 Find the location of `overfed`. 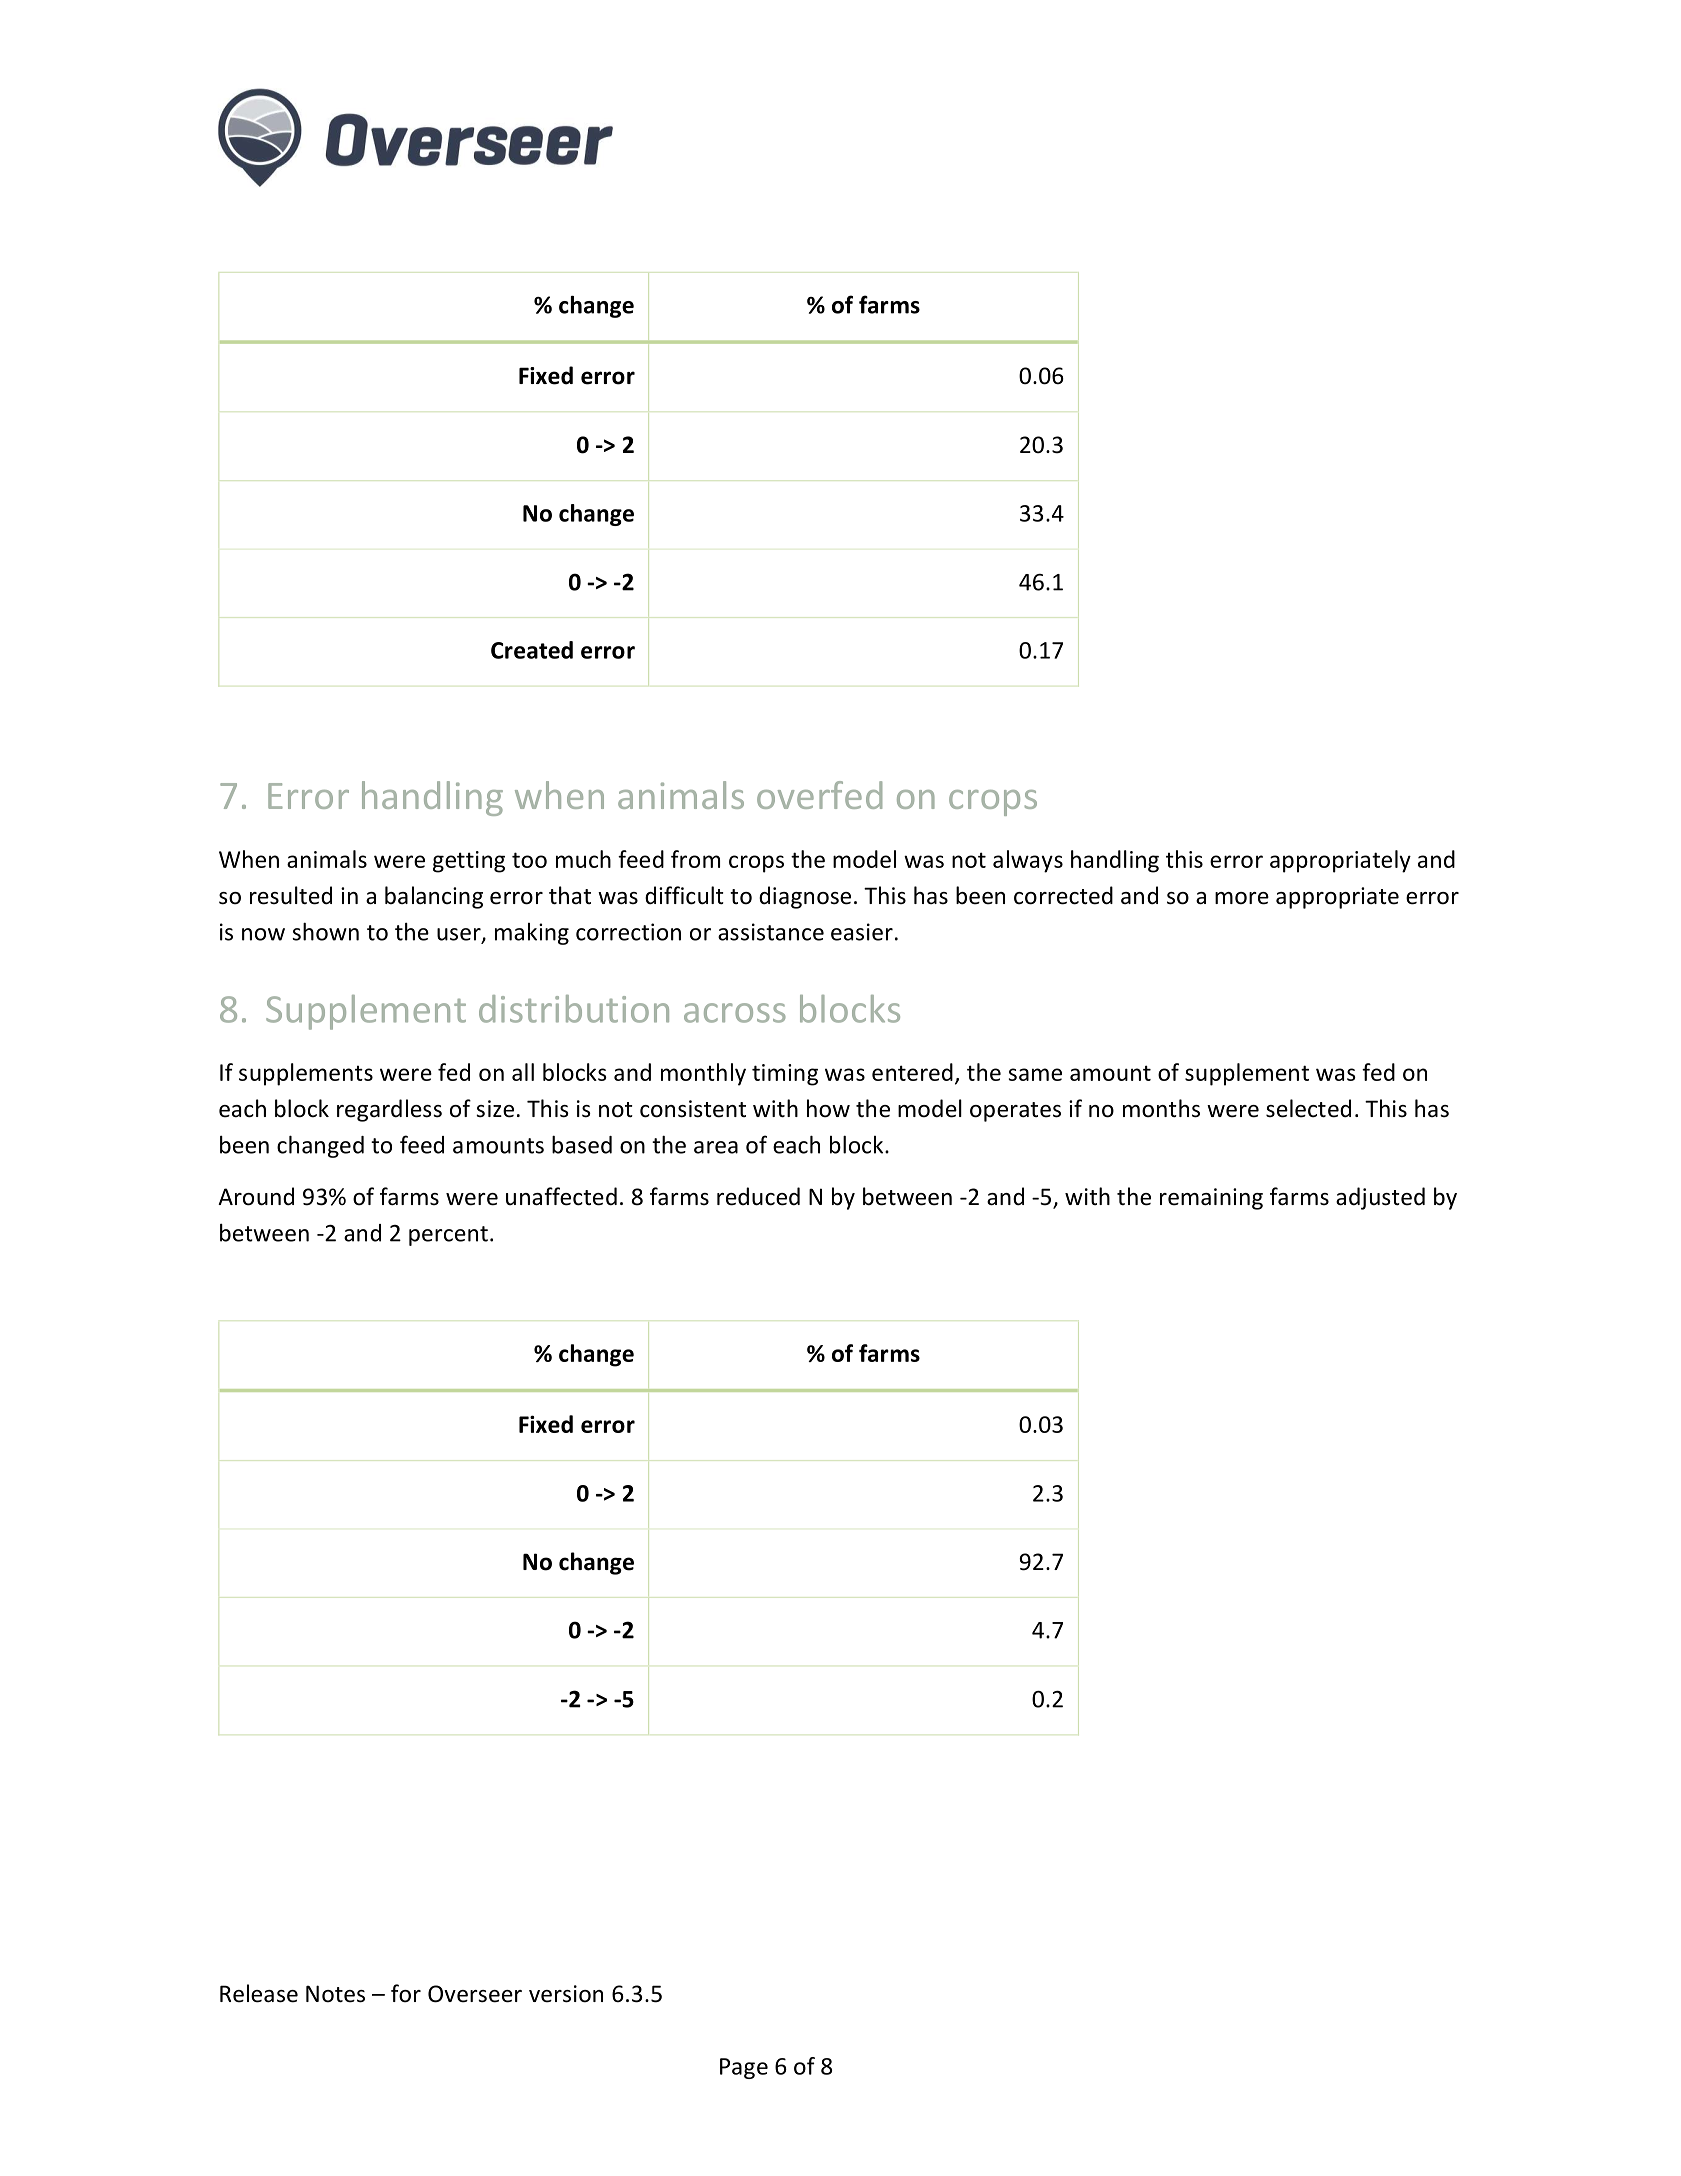

overfed is located at coordinates (819, 795).
